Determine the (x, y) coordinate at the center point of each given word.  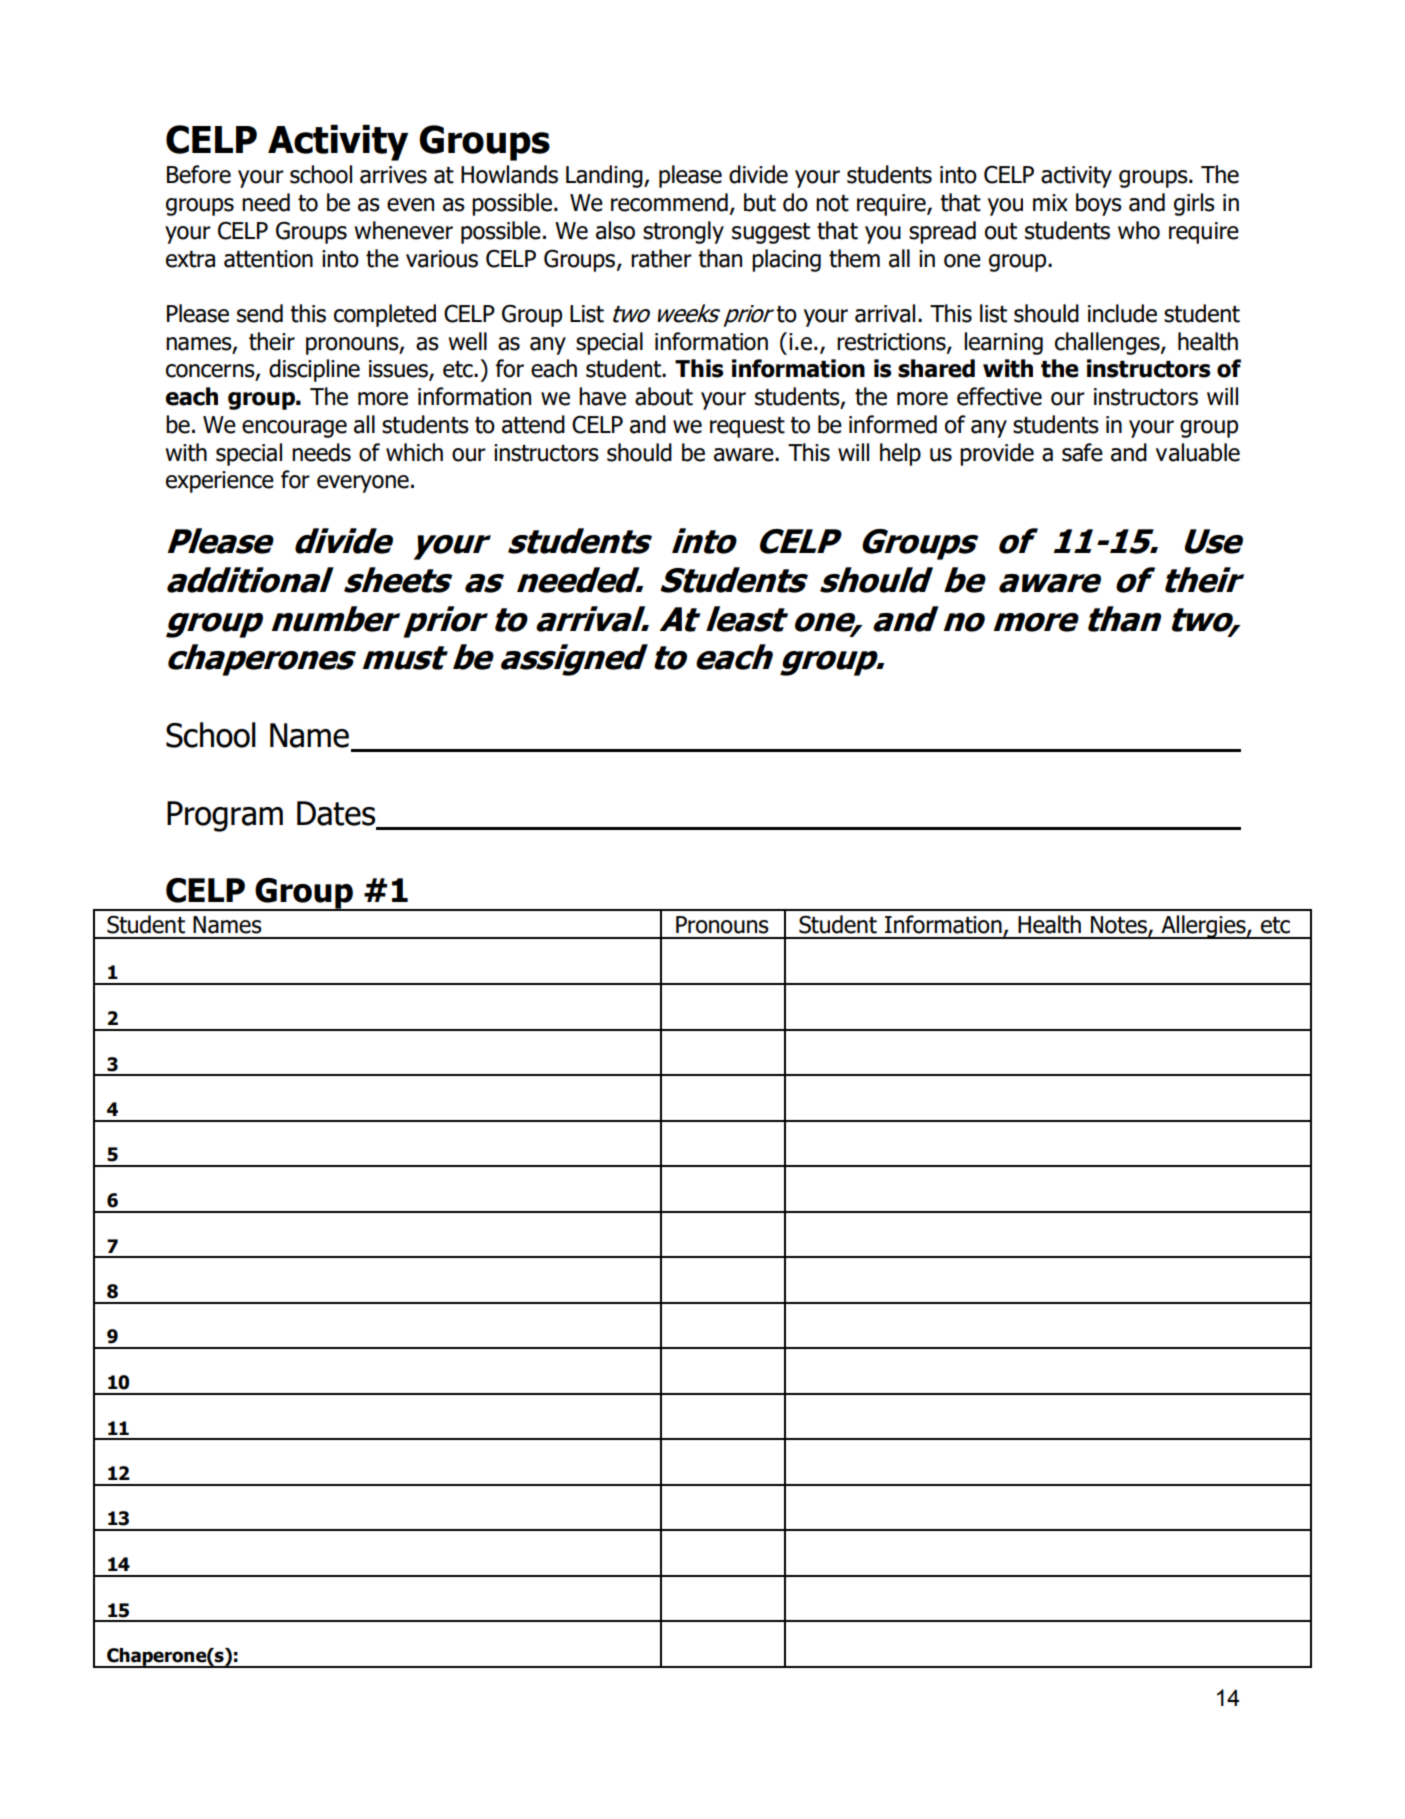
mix (1050, 202)
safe (1082, 452)
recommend (669, 202)
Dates (337, 814)
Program (225, 816)
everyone (363, 484)
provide (997, 454)
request (747, 427)
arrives (393, 175)
